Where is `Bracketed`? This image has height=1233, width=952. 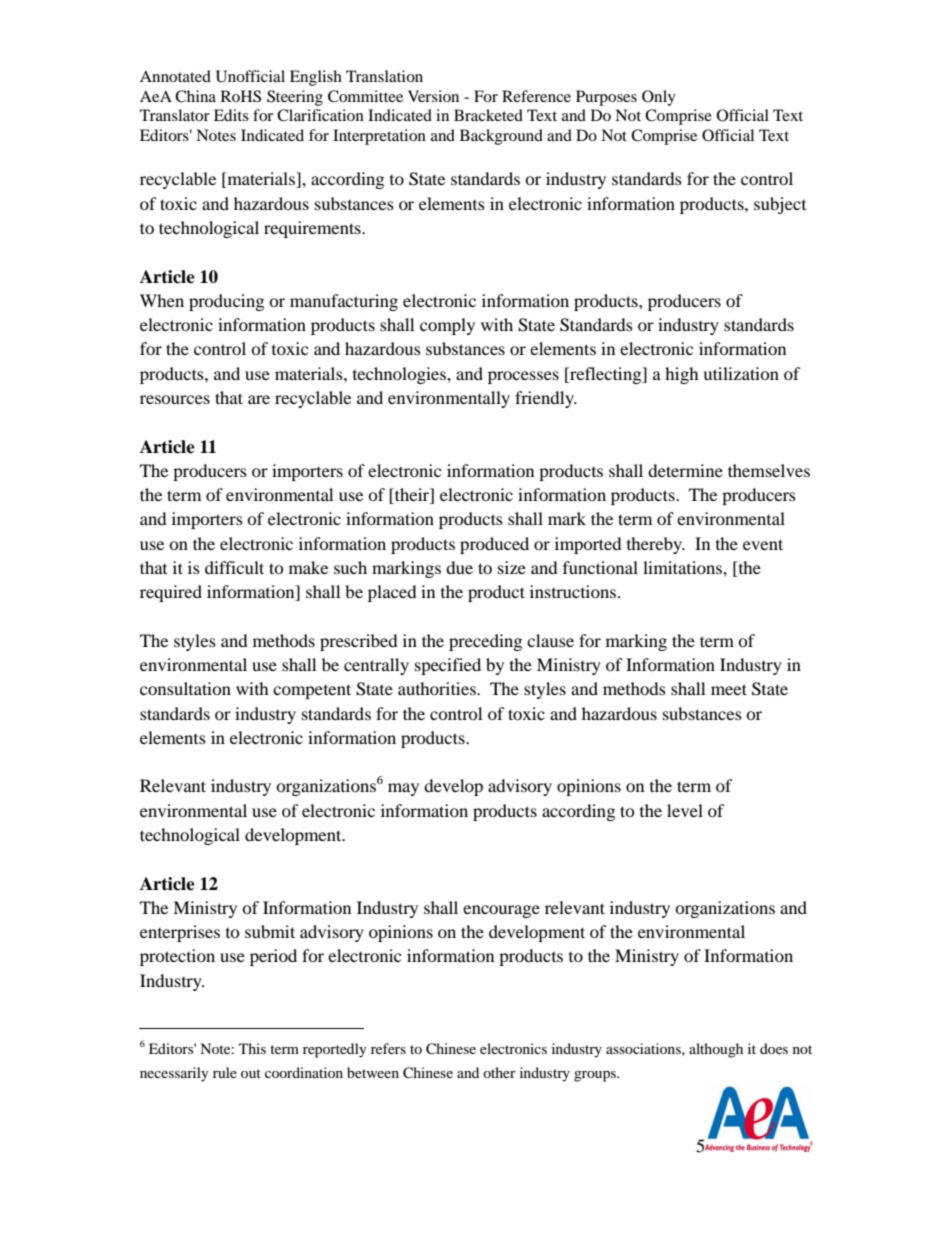 Bracketed is located at coordinates (488, 115).
